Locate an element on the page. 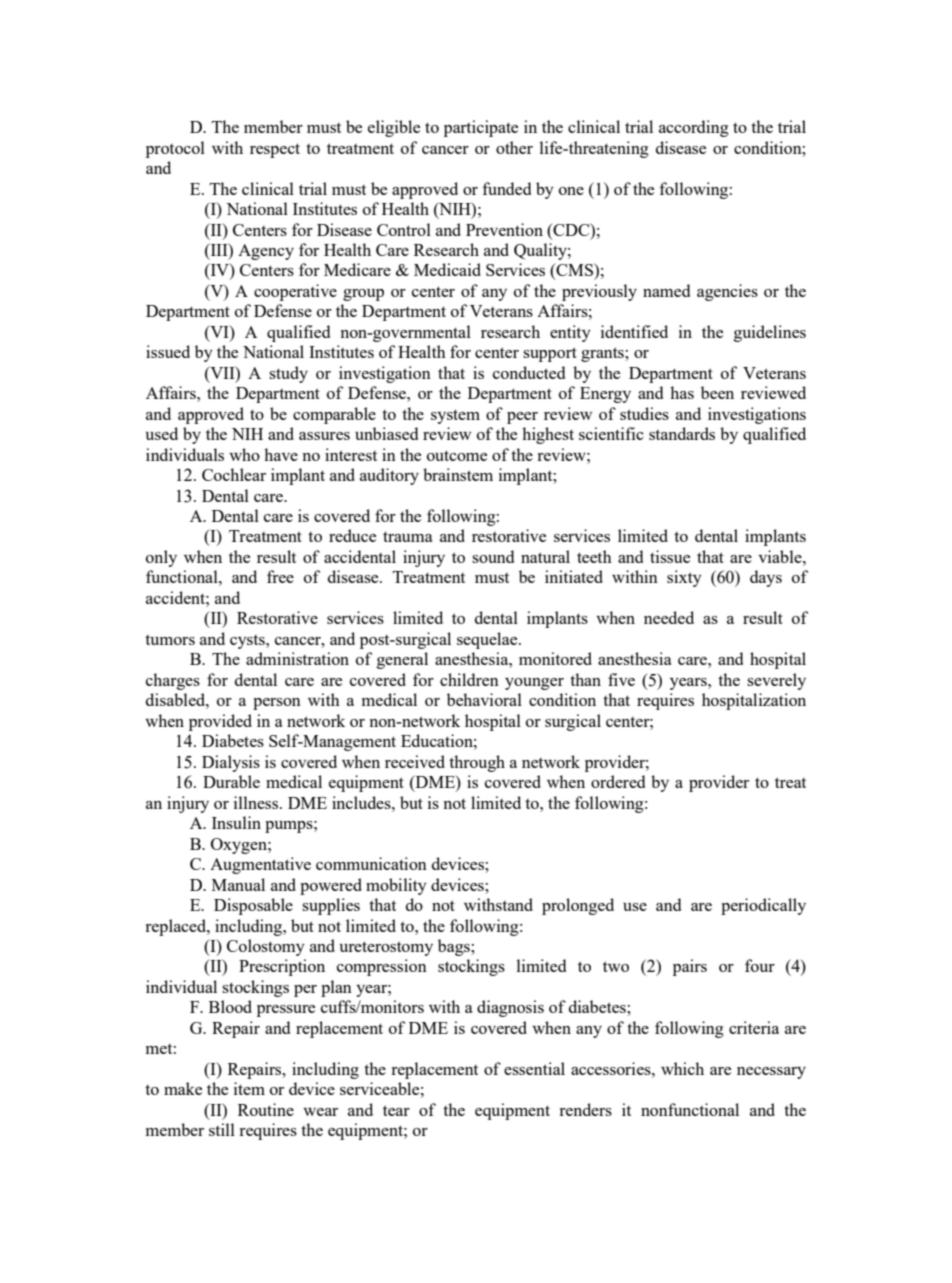 The width and height of the document is (952, 1283). Durable is located at coordinates (231, 781).
